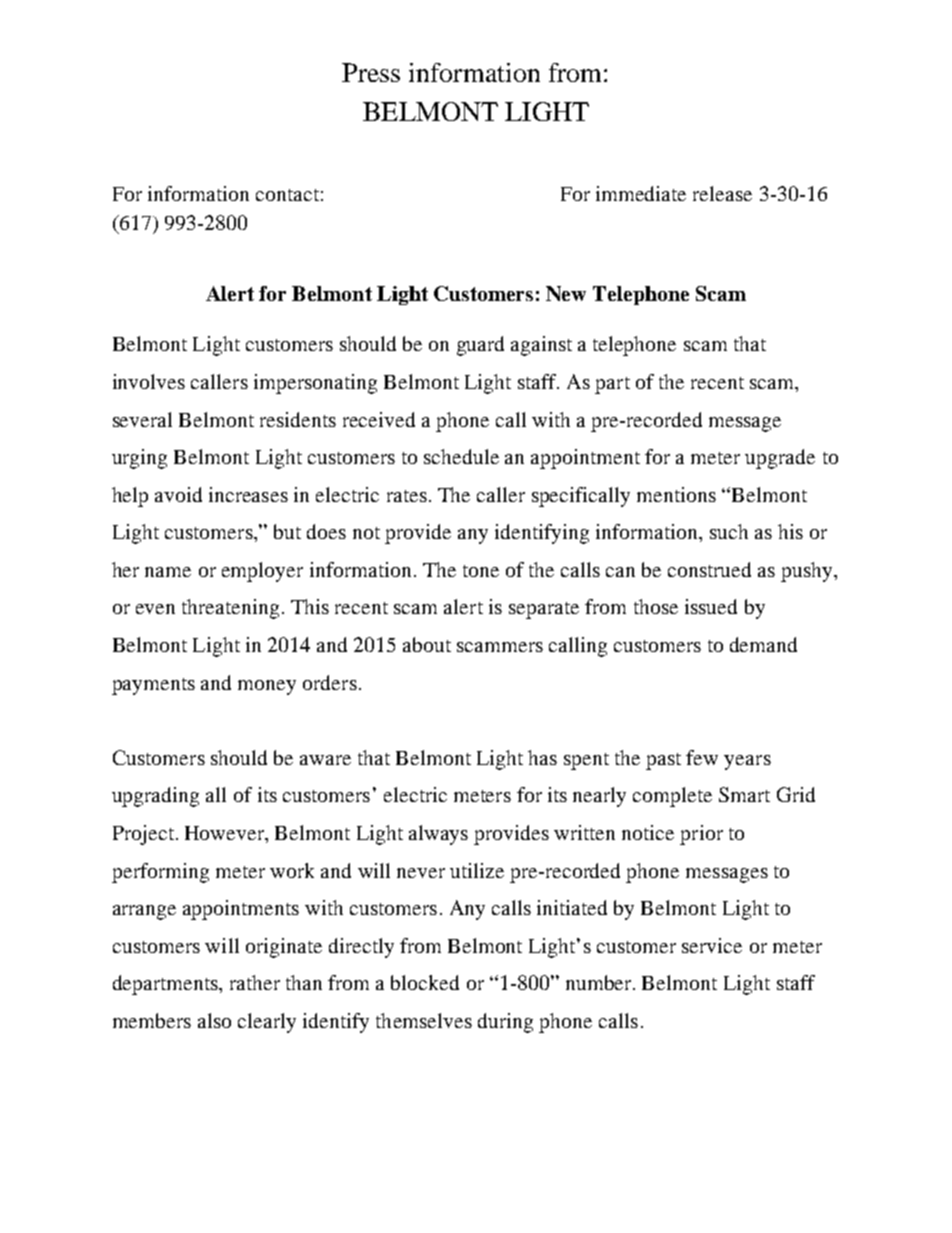 The height and width of the page is (1233, 952). I want to click on name, so click(168, 572).
